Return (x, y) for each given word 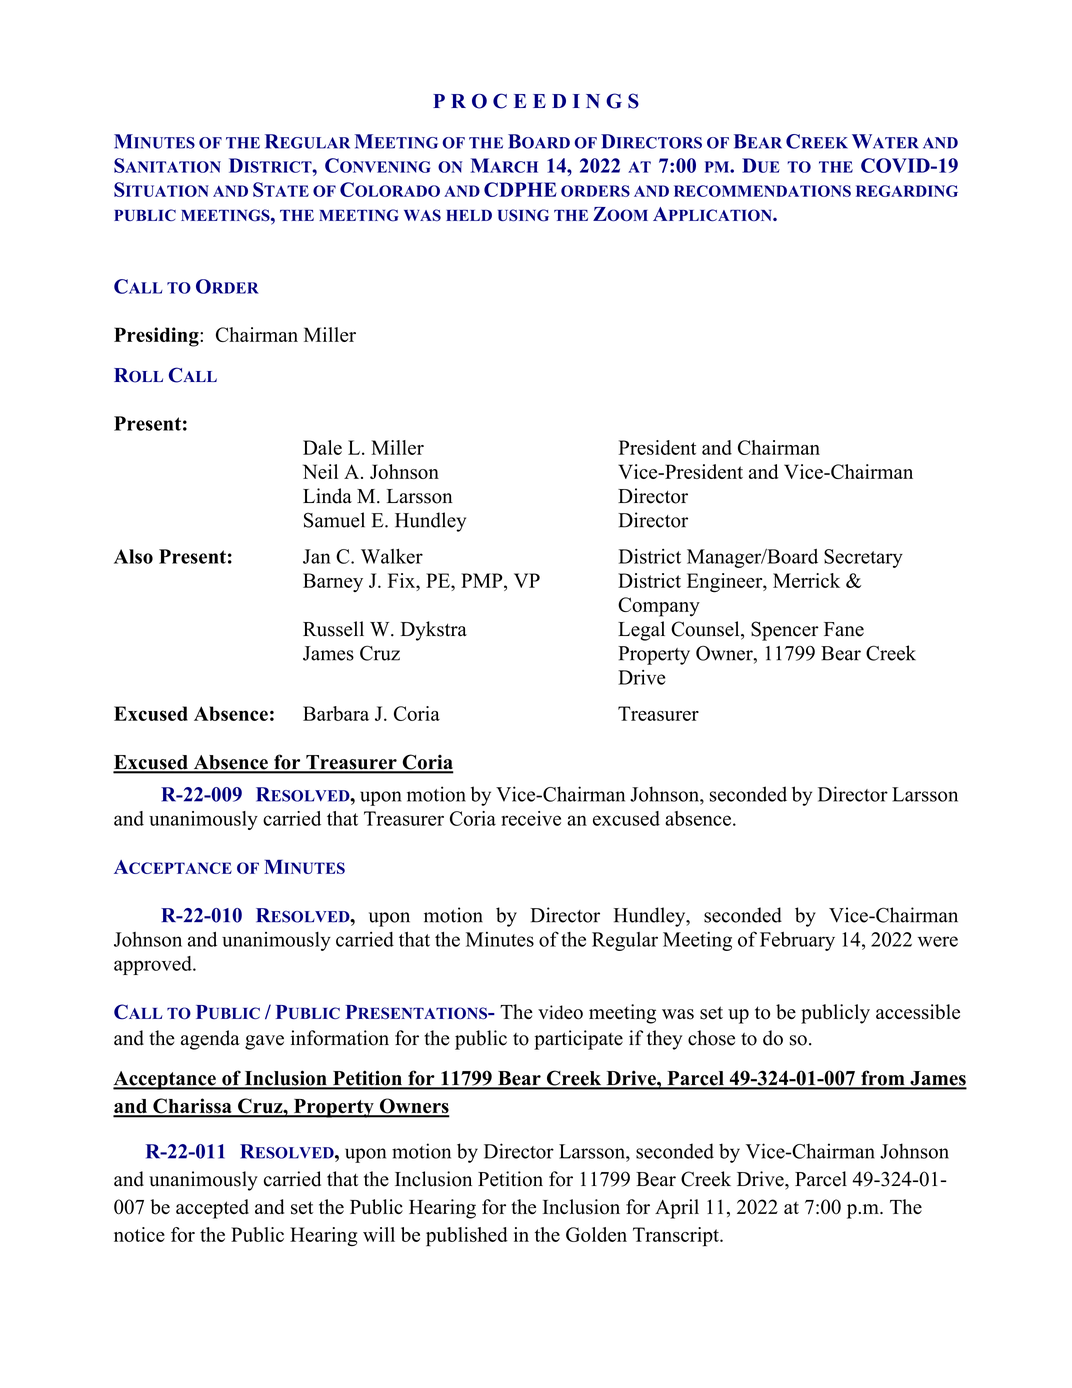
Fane (844, 629)
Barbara (336, 713)
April (677, 1209)
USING (523, 215)
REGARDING (907, 191)
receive (531, 818)
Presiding (157, 337)
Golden (596, 1234)
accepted (212, 1209)
